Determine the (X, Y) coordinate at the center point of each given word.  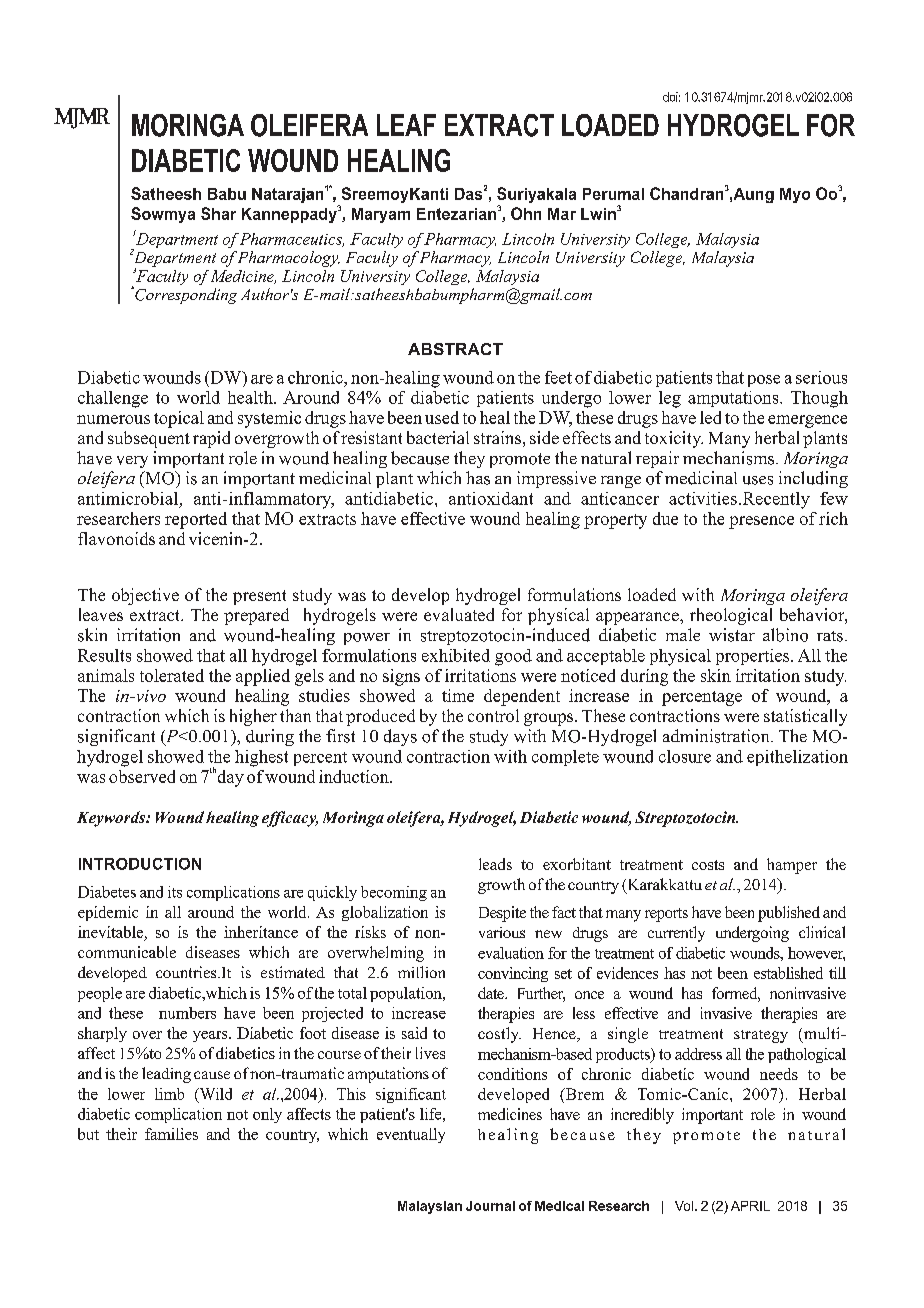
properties (754, 657)
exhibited (456, 655)
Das (468, 194)
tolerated (172, 675)
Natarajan (287, 195)
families (171, 1134)
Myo (795, 195)
